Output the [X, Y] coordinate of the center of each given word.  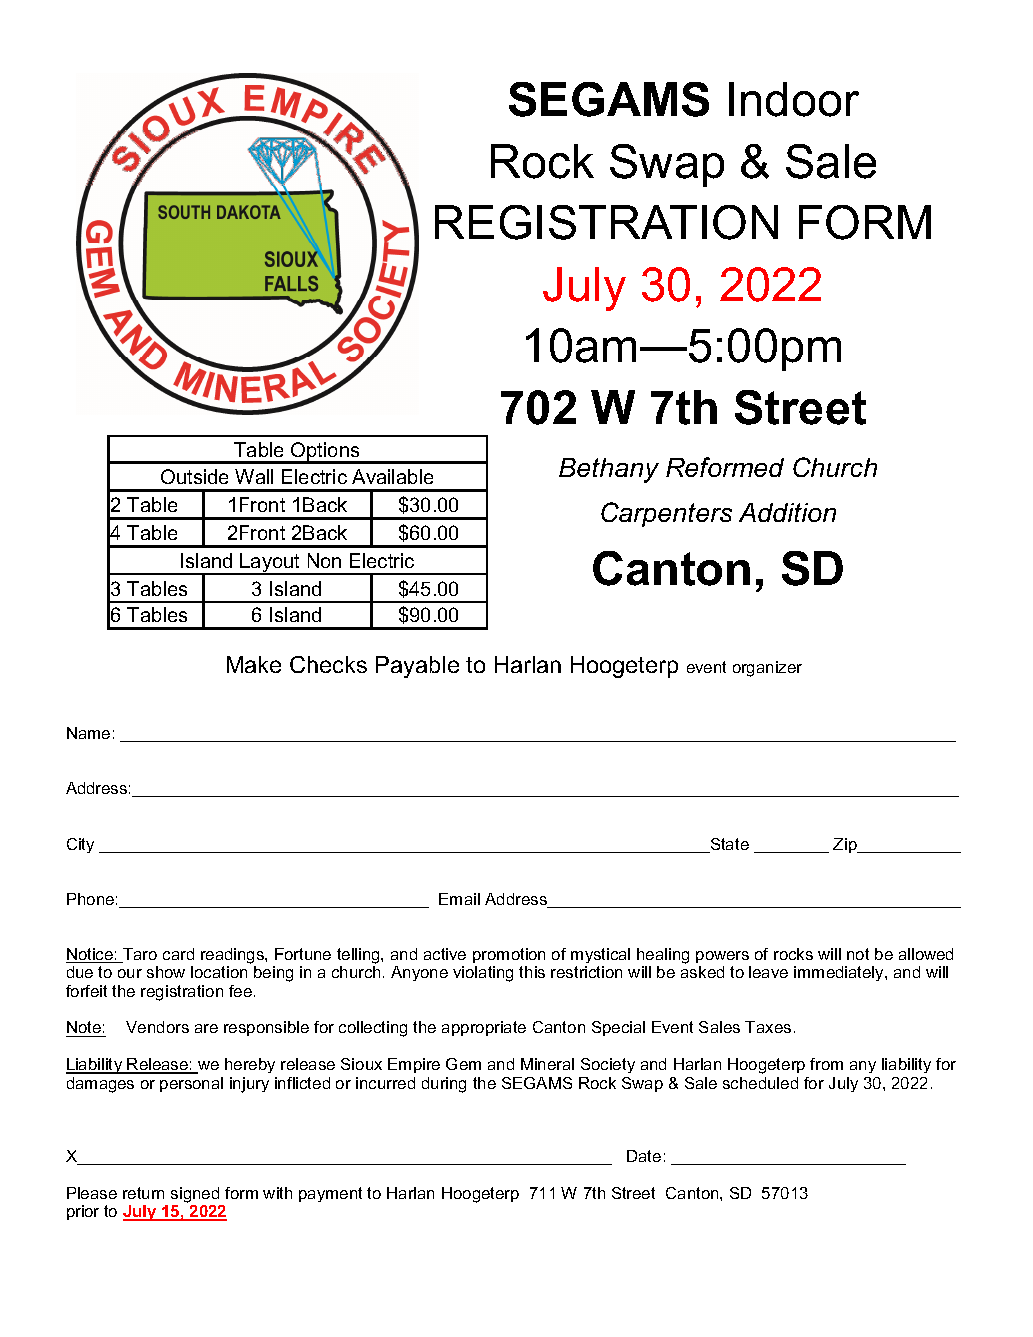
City [80, 845]
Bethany [609, 470]
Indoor [794, 99]
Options [325, 452]
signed [195, 1195]
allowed [926, 954]
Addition [787, 512]
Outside [194, 476]
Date [644, 1156]
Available [392, 476]
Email [459, 899]
